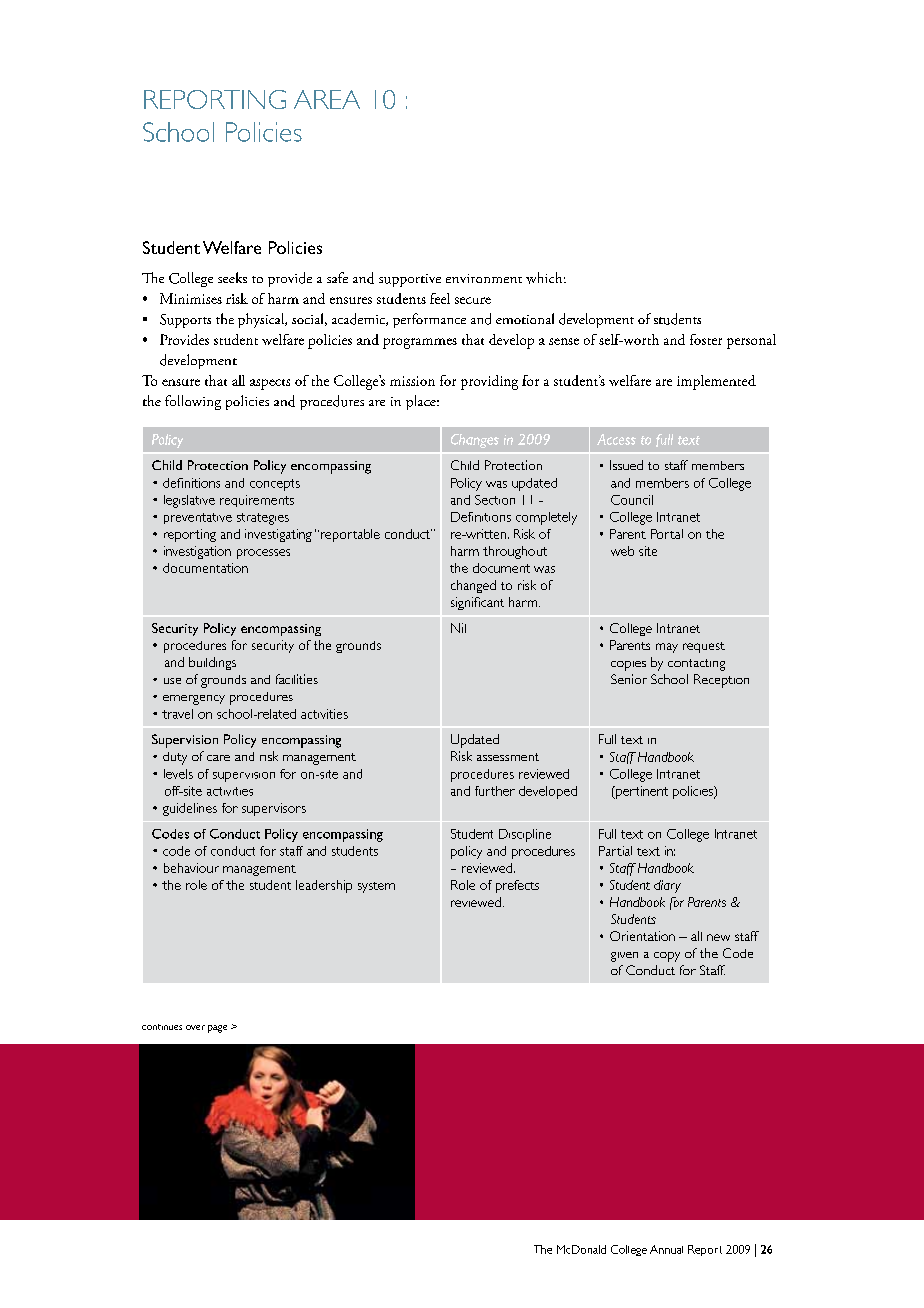 Image resolution: width=924 pixels, height=1308 pixels. I want to click on foster, so click(706, 339).
